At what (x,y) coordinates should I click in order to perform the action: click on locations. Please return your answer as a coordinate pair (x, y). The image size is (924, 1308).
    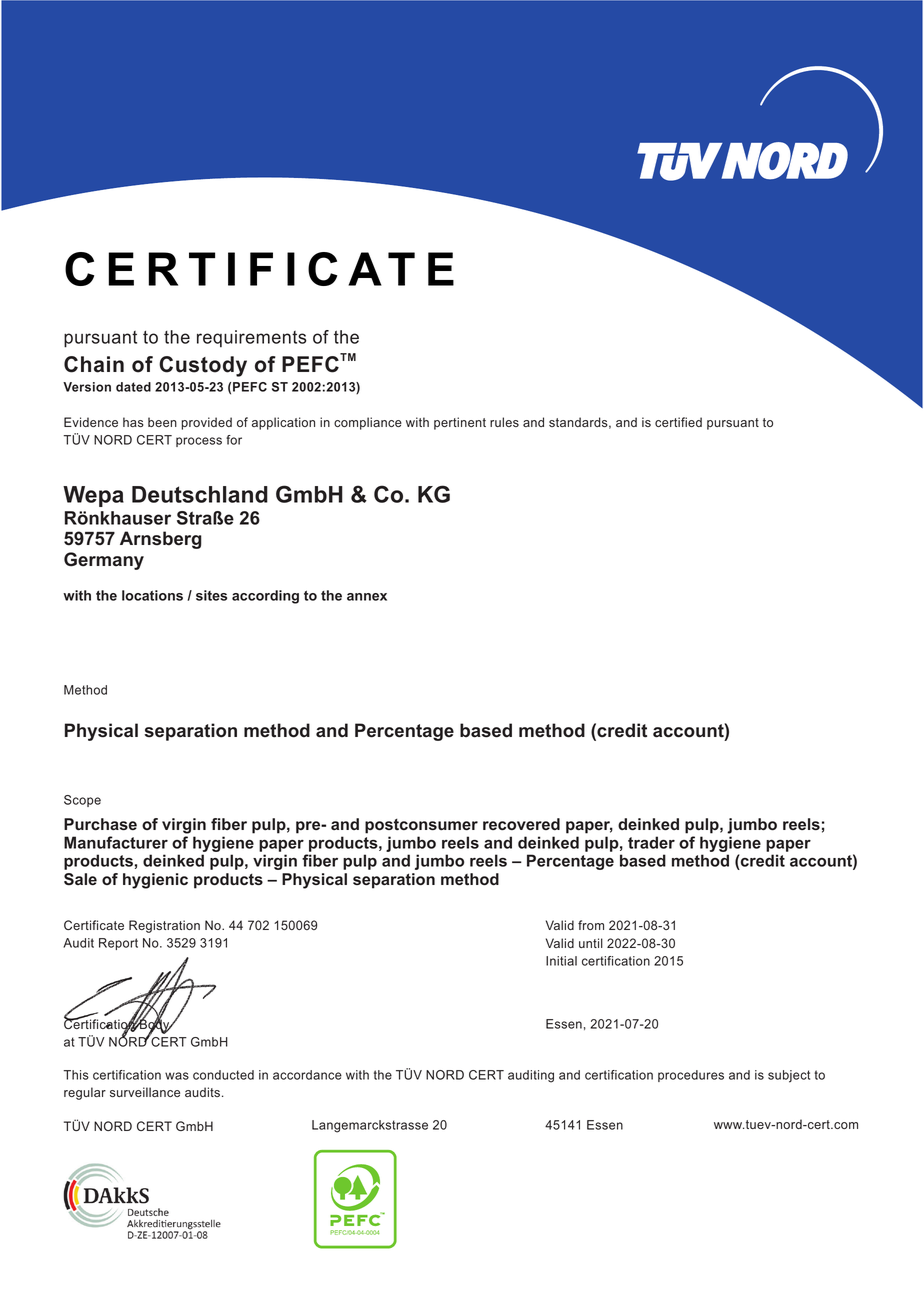
    Looking at the image, I should click on (152, 595).
